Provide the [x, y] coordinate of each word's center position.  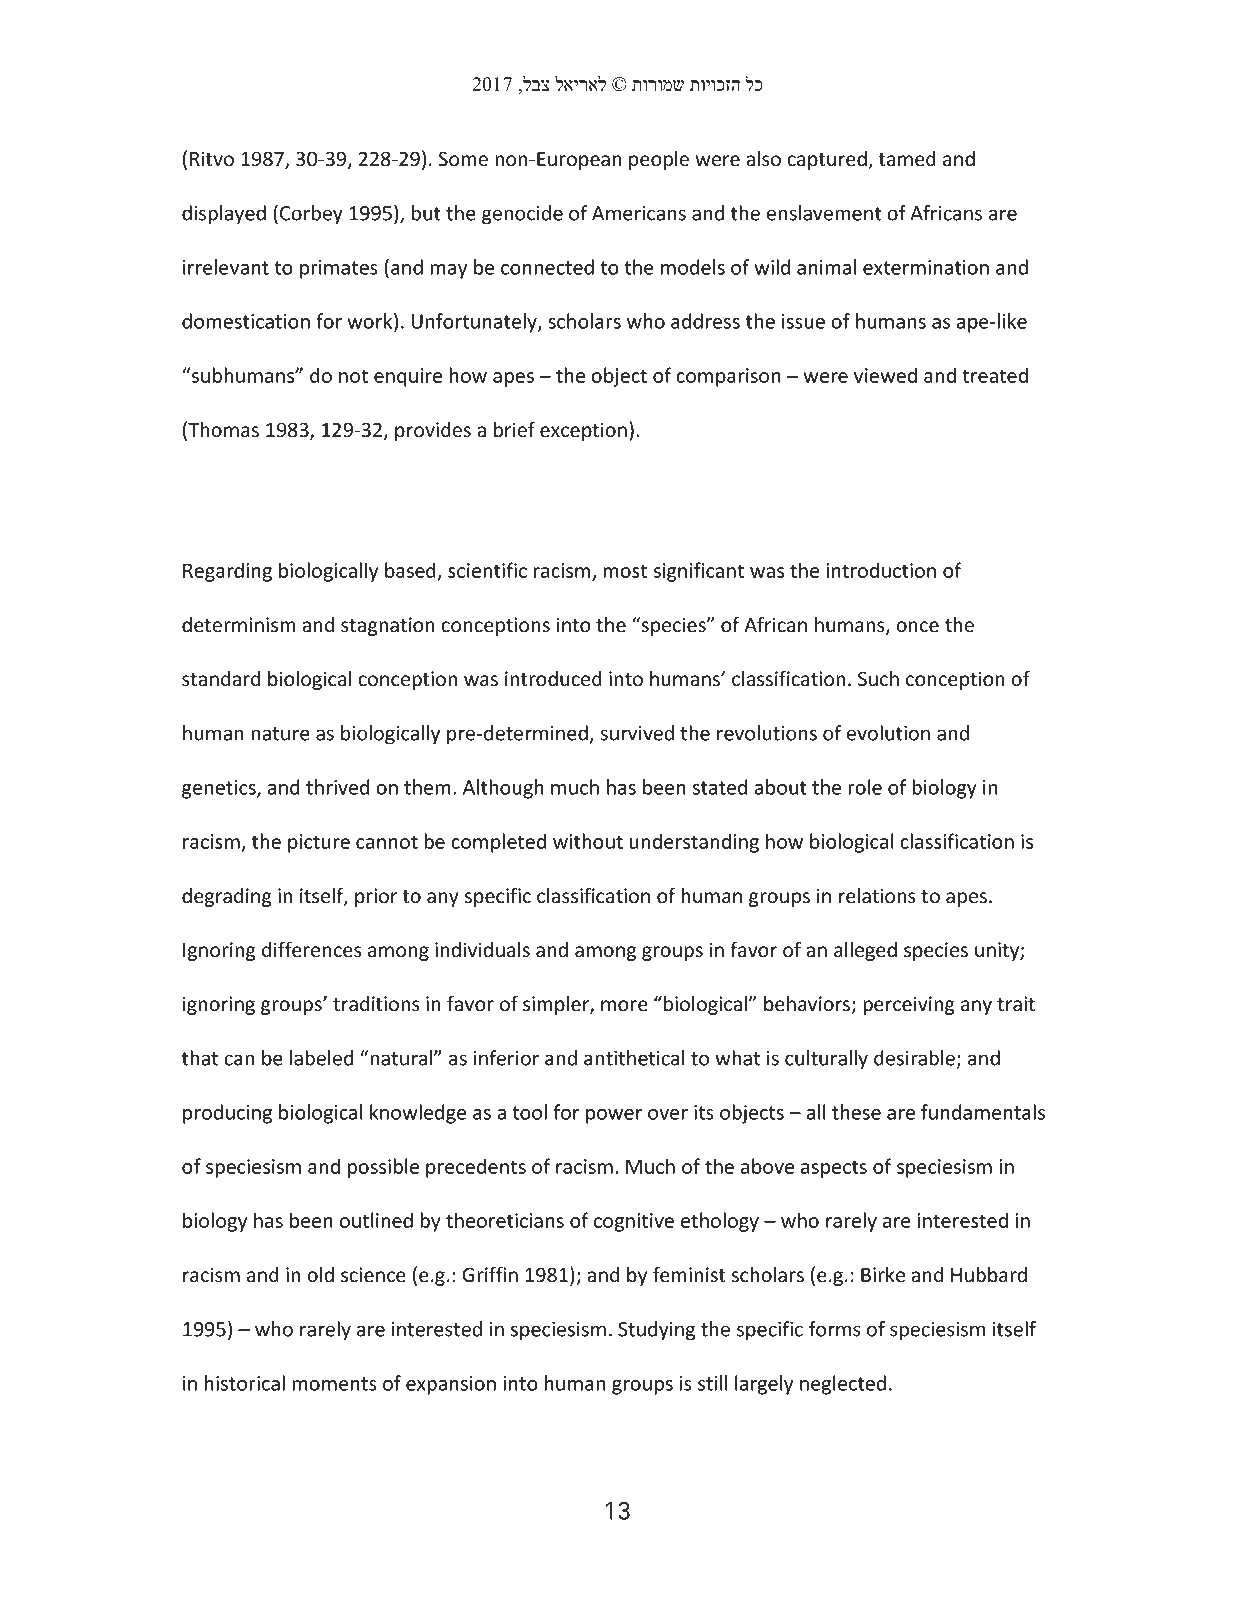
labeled [321, 1058]
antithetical [634, 1058]
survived [637, 733]
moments [334, 1384]
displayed [224, 215]
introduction [881, 570]
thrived [337, 787]
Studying [656, 1331]
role [865, 787]
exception [583, 431]
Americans [639, 213]
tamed [907, 159]
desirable [914, 1058]
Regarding [227, 572]
